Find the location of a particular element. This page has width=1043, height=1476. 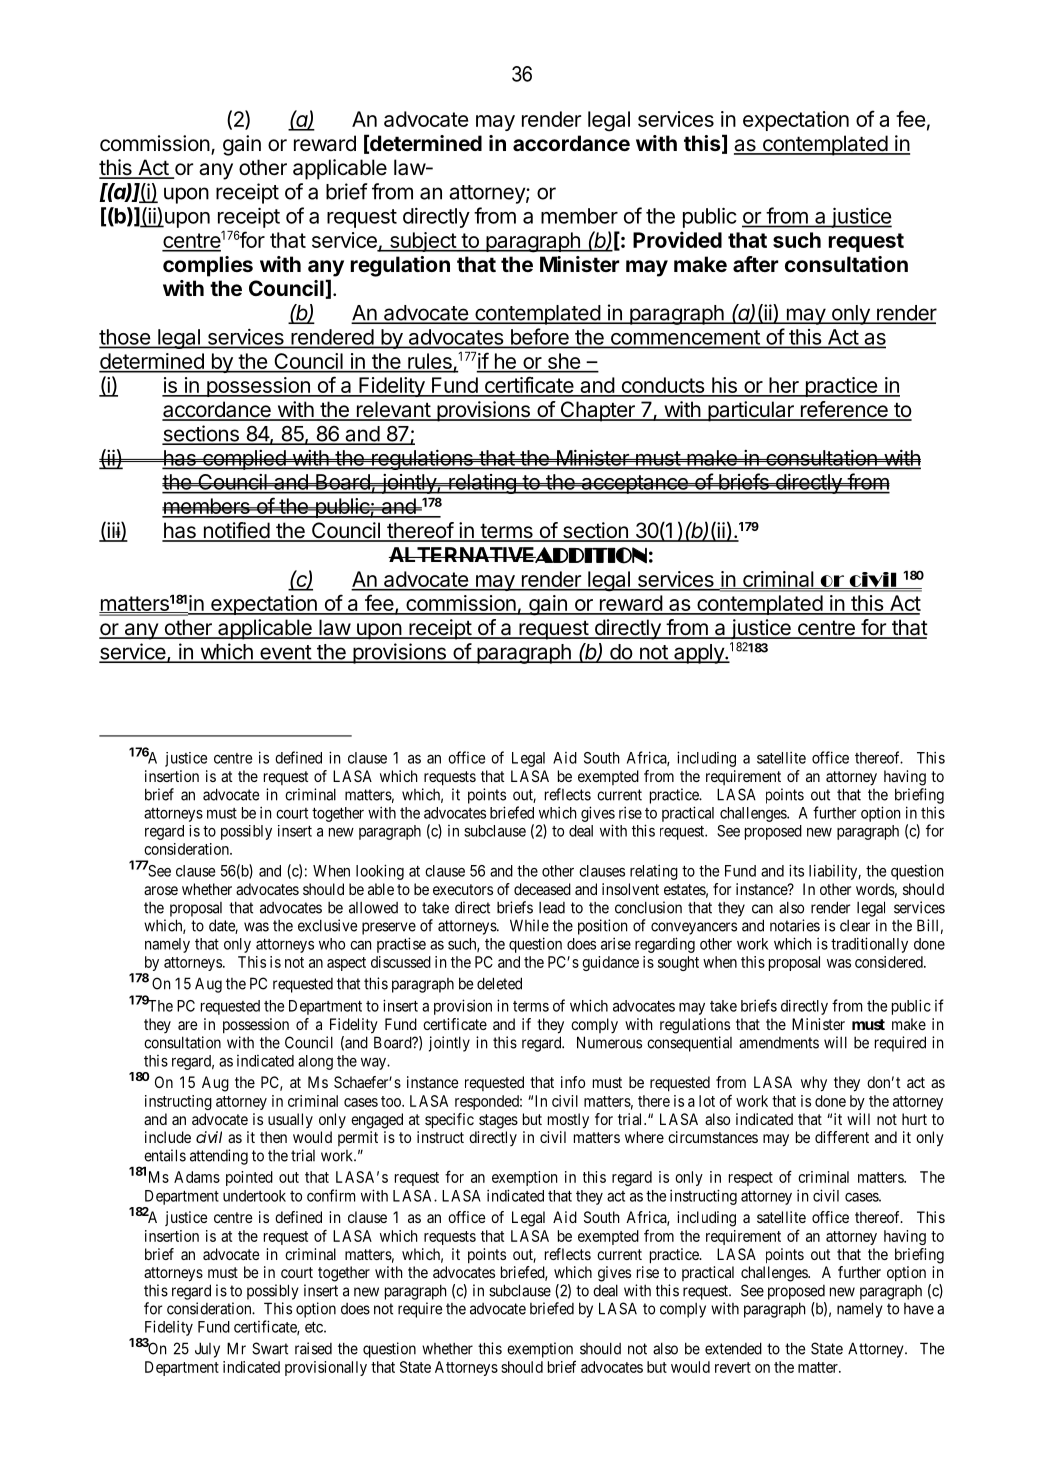

are is located at coordinates (188, 1025).
